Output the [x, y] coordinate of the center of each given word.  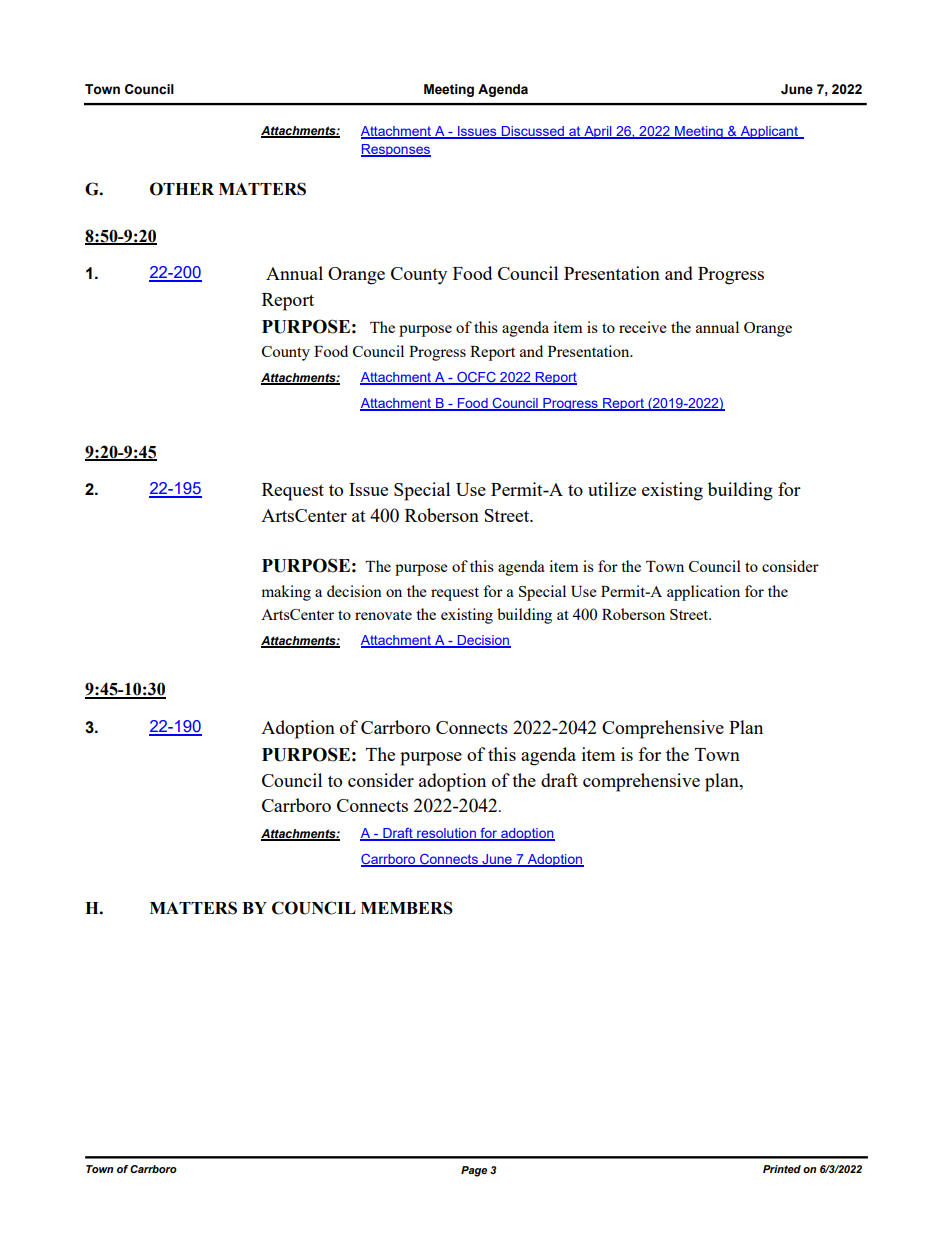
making [286, 593]
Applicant [769, 132]
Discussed [532, 132]
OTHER [182, 189]
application [703, 593]
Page [474, 1171]
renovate [383, 615]
